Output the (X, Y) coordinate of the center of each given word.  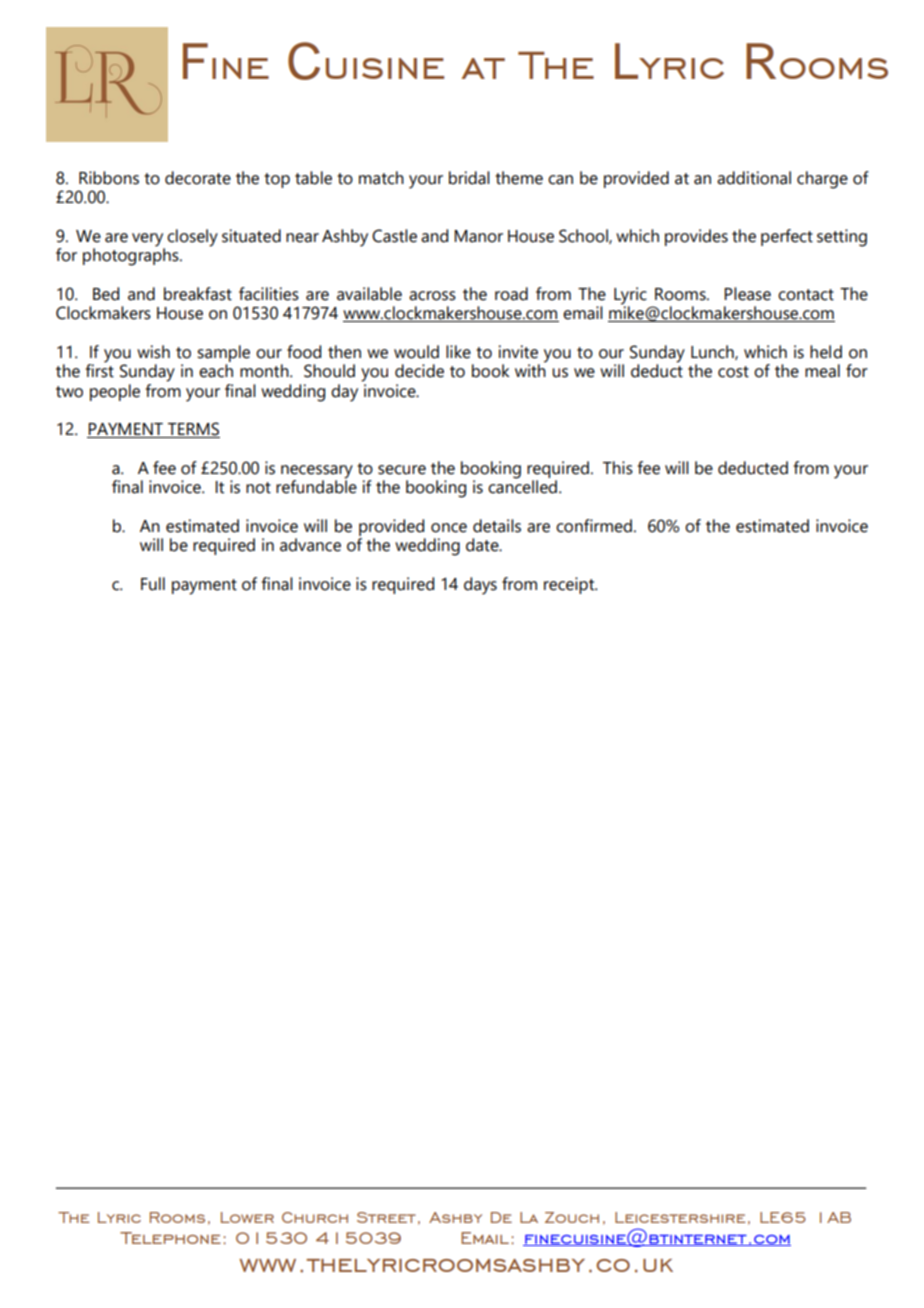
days (480, 586)
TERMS (193, 430)
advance (310, 545)
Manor (478, 236)
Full (153, 584)
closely (192, 238)
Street (386, 1217)
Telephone (170, 1238)
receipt (570, 585)
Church (315, 1217)
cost (733, 372)
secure (402, 470)
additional (754, 178)
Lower (247, 1217)
